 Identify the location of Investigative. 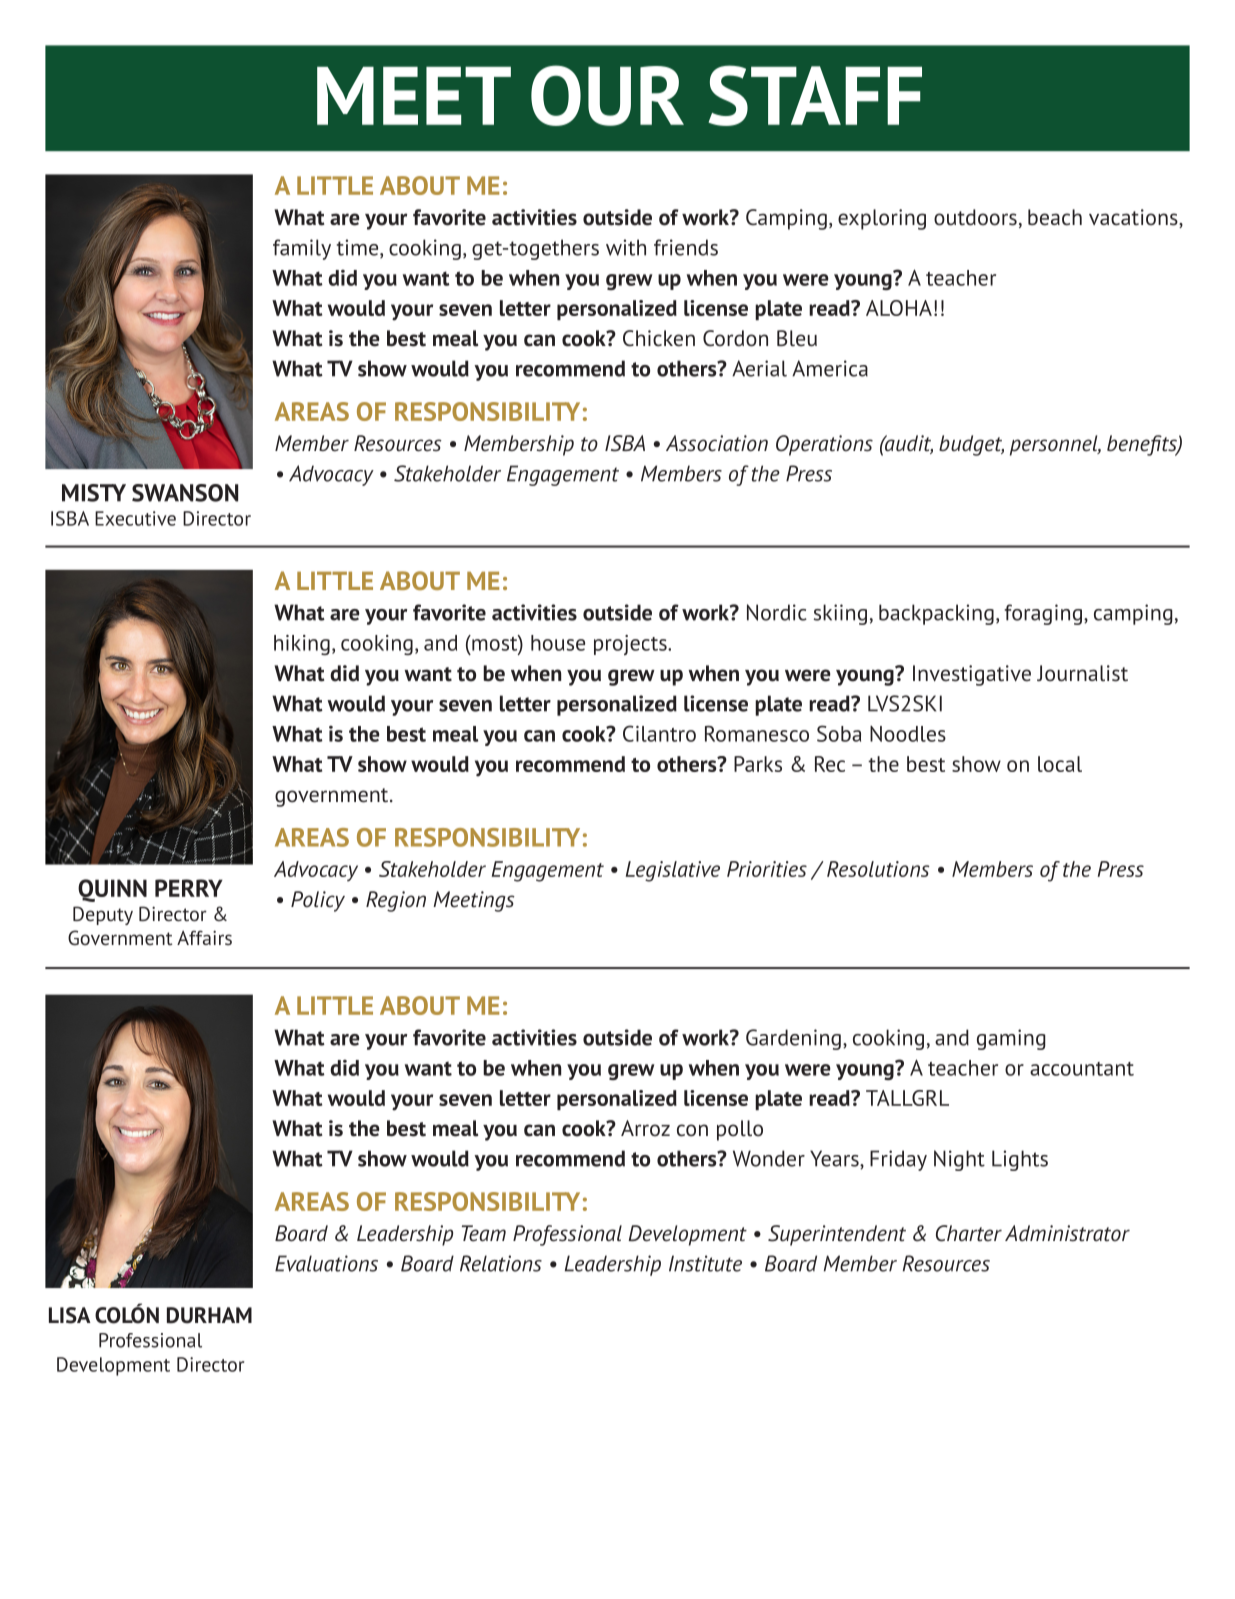
(972, 675).
